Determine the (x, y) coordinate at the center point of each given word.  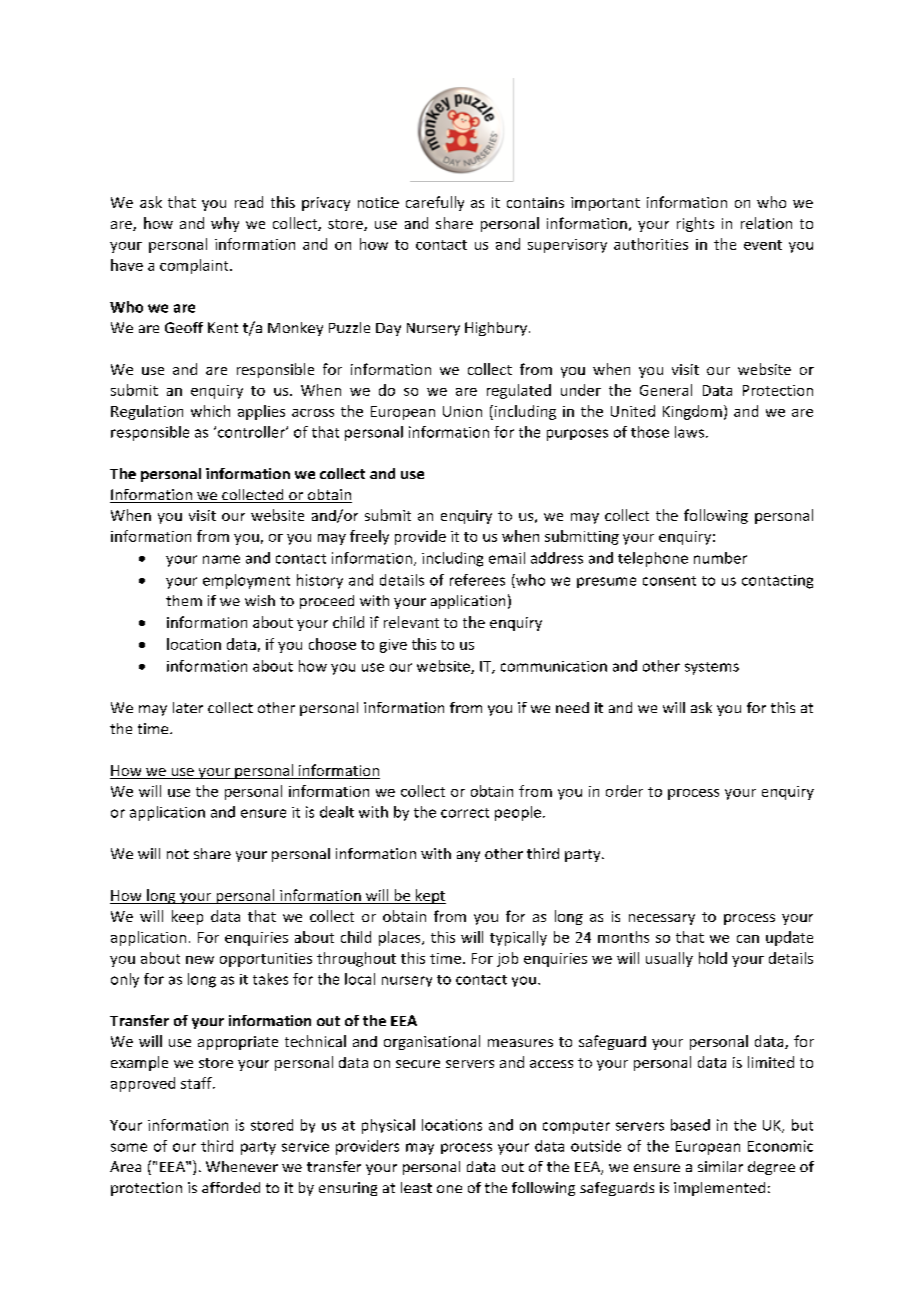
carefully (435, 203)
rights (695, 224)
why (225, 224)
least (416, 1187)
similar (720, 1166)
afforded (231, 1187)
